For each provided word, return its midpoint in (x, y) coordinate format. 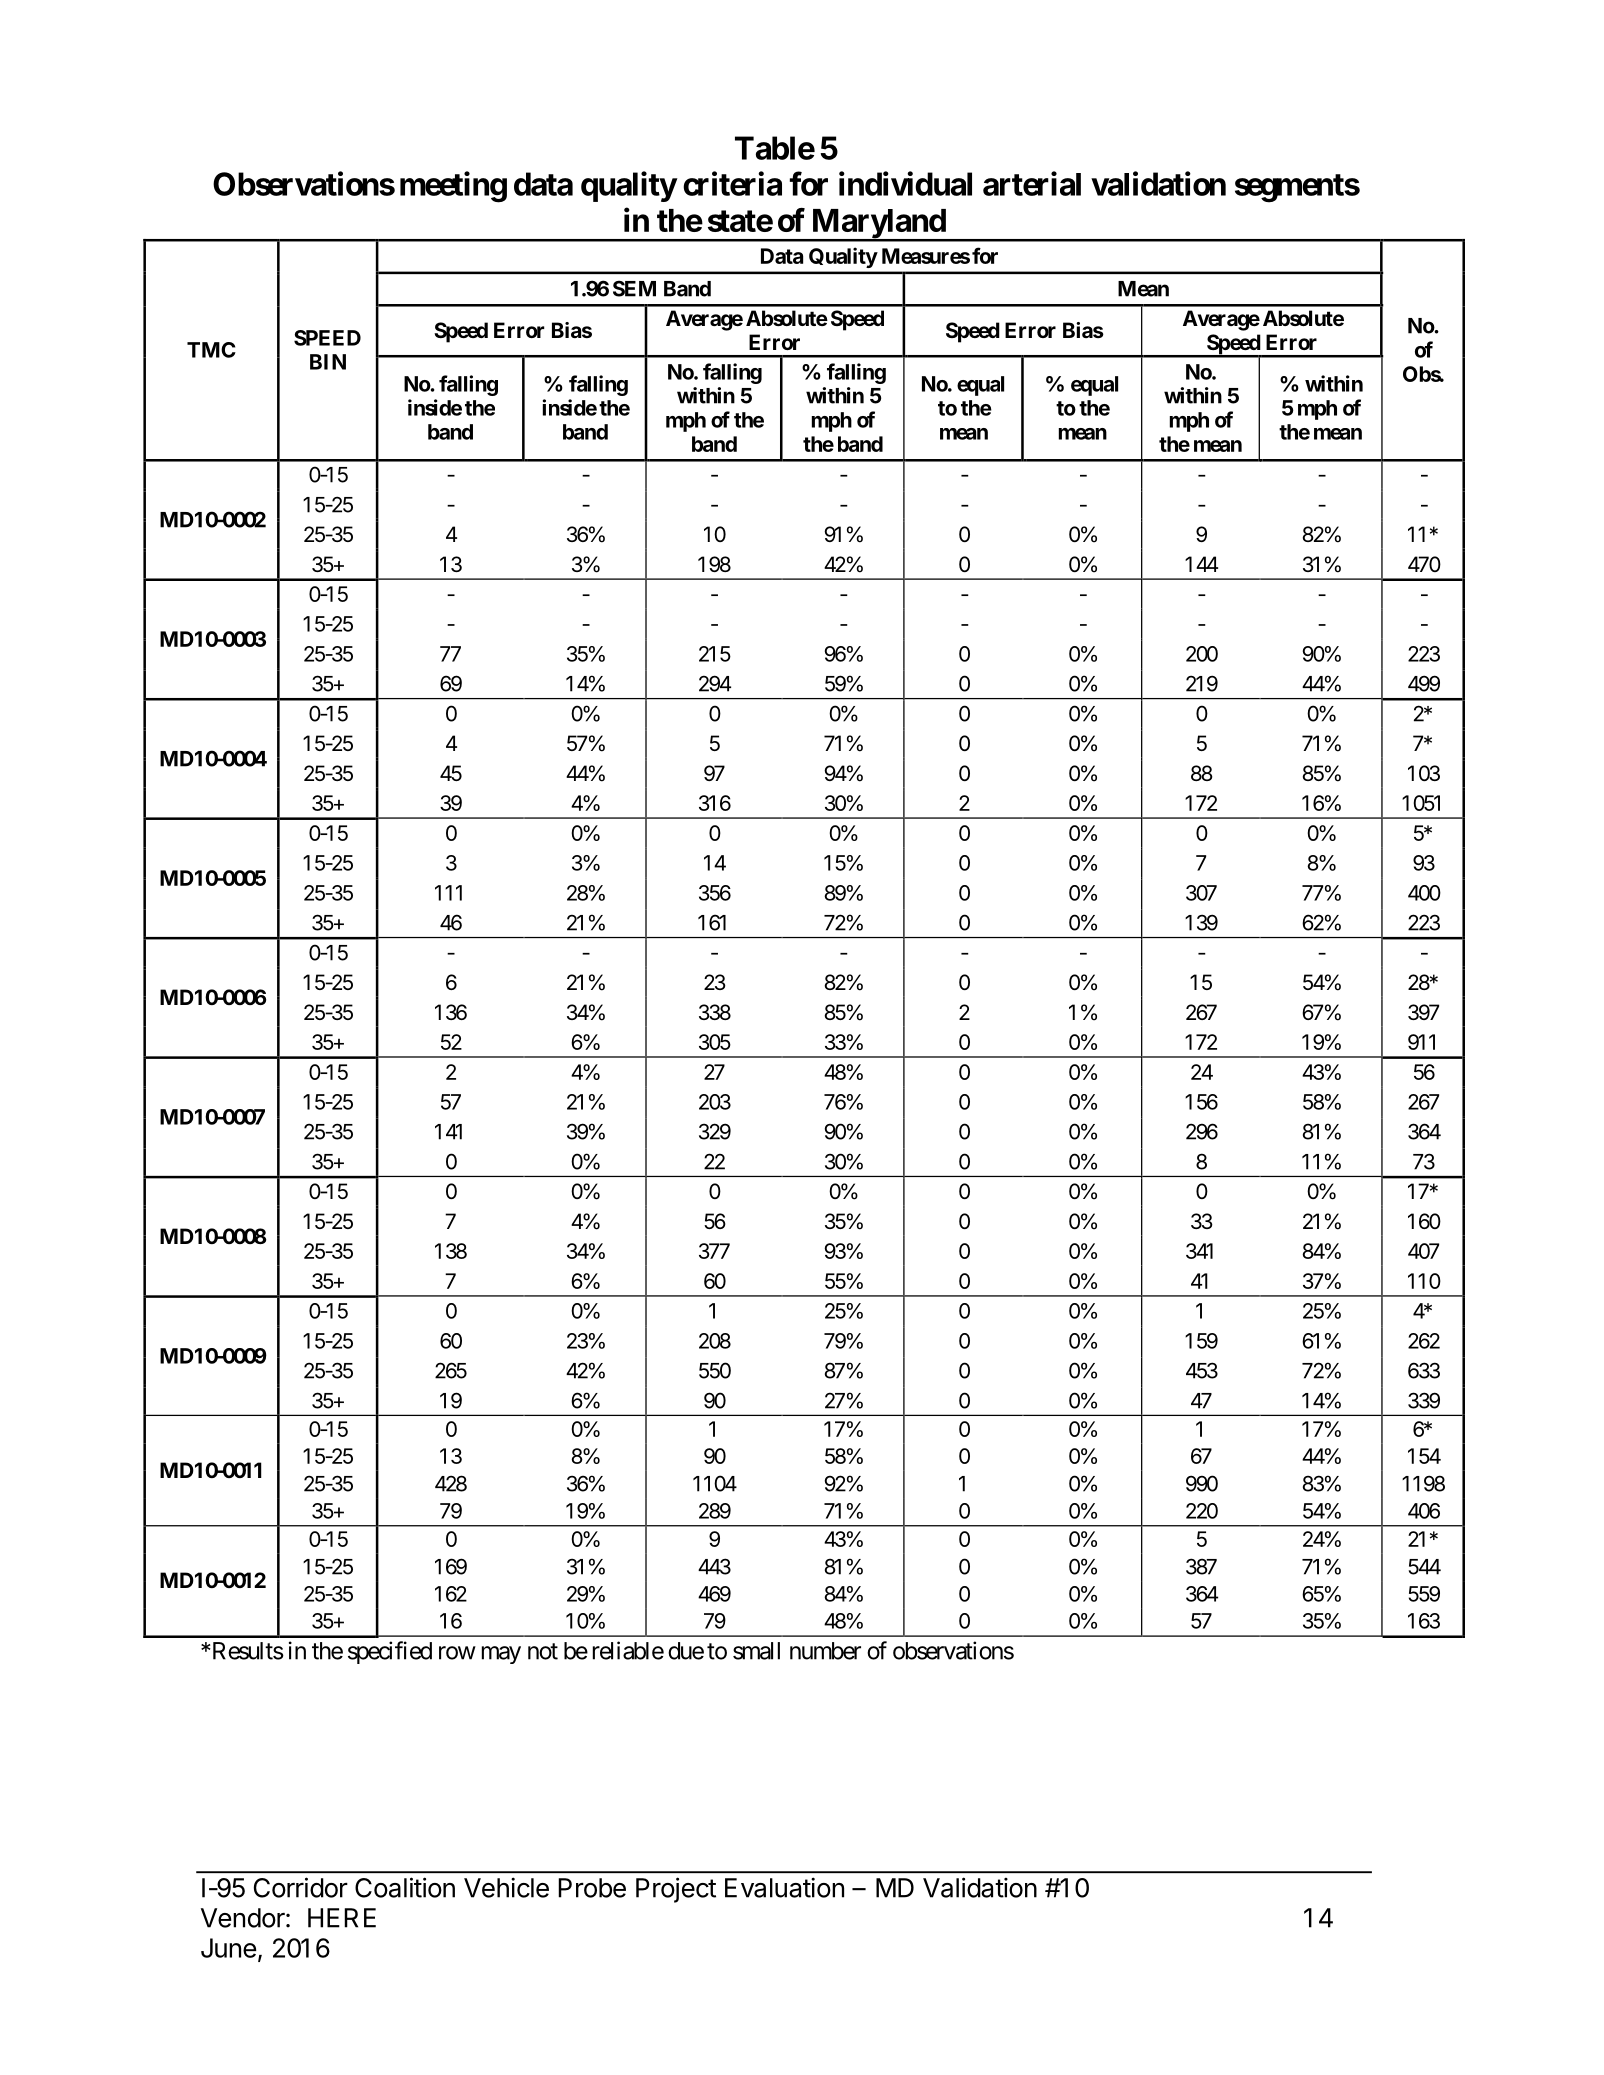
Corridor (301, 1887)
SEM (634, 288)
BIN (328, 362)
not (543, 1651)
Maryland (878, 225)
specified (390, 1652)
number (825, 1651)
